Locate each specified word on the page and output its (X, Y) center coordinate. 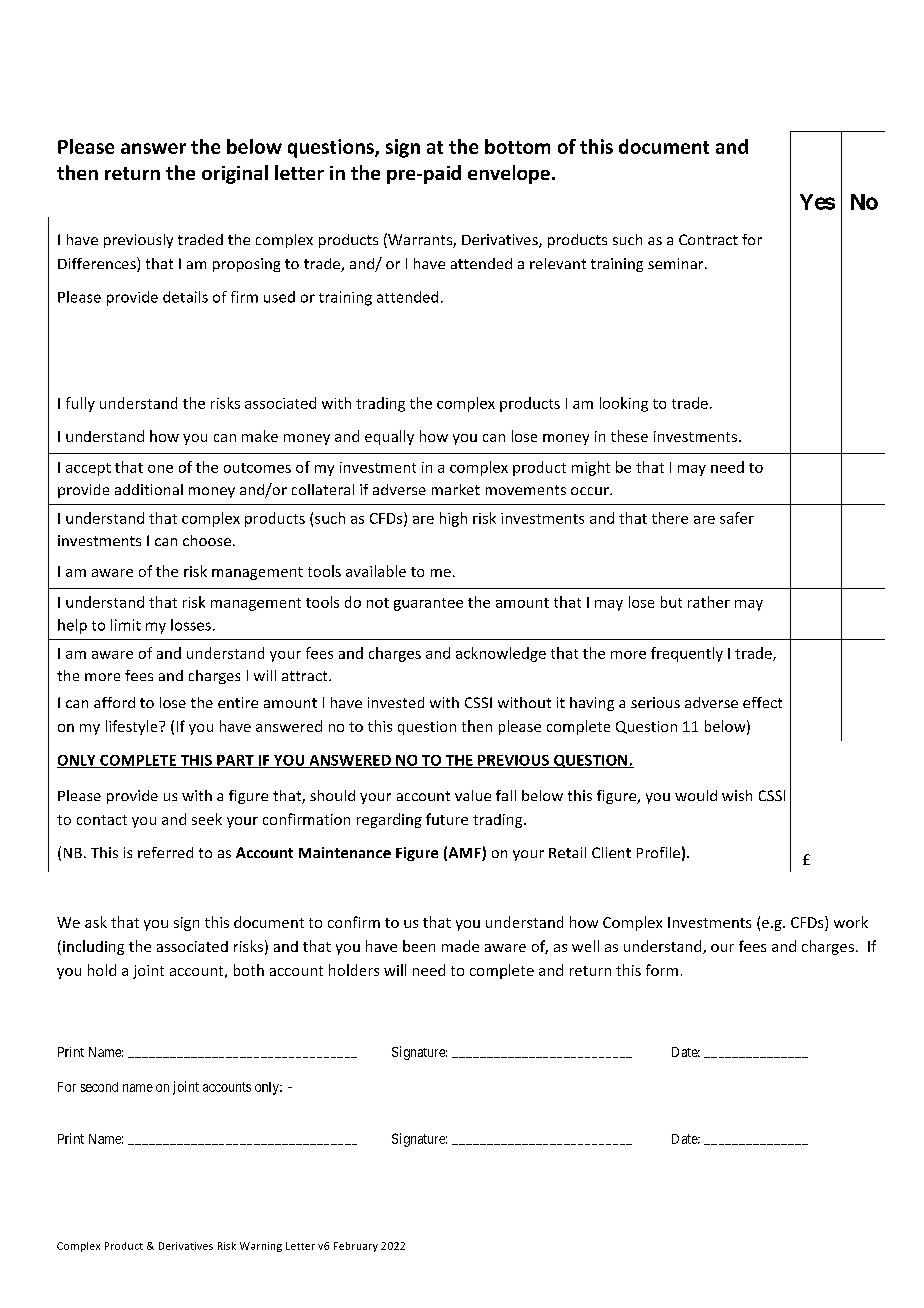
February (356, 1247)
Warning (261, 1247)
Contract (708, 239)
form (662, 970)
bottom (517, 146)
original (235, 174)
